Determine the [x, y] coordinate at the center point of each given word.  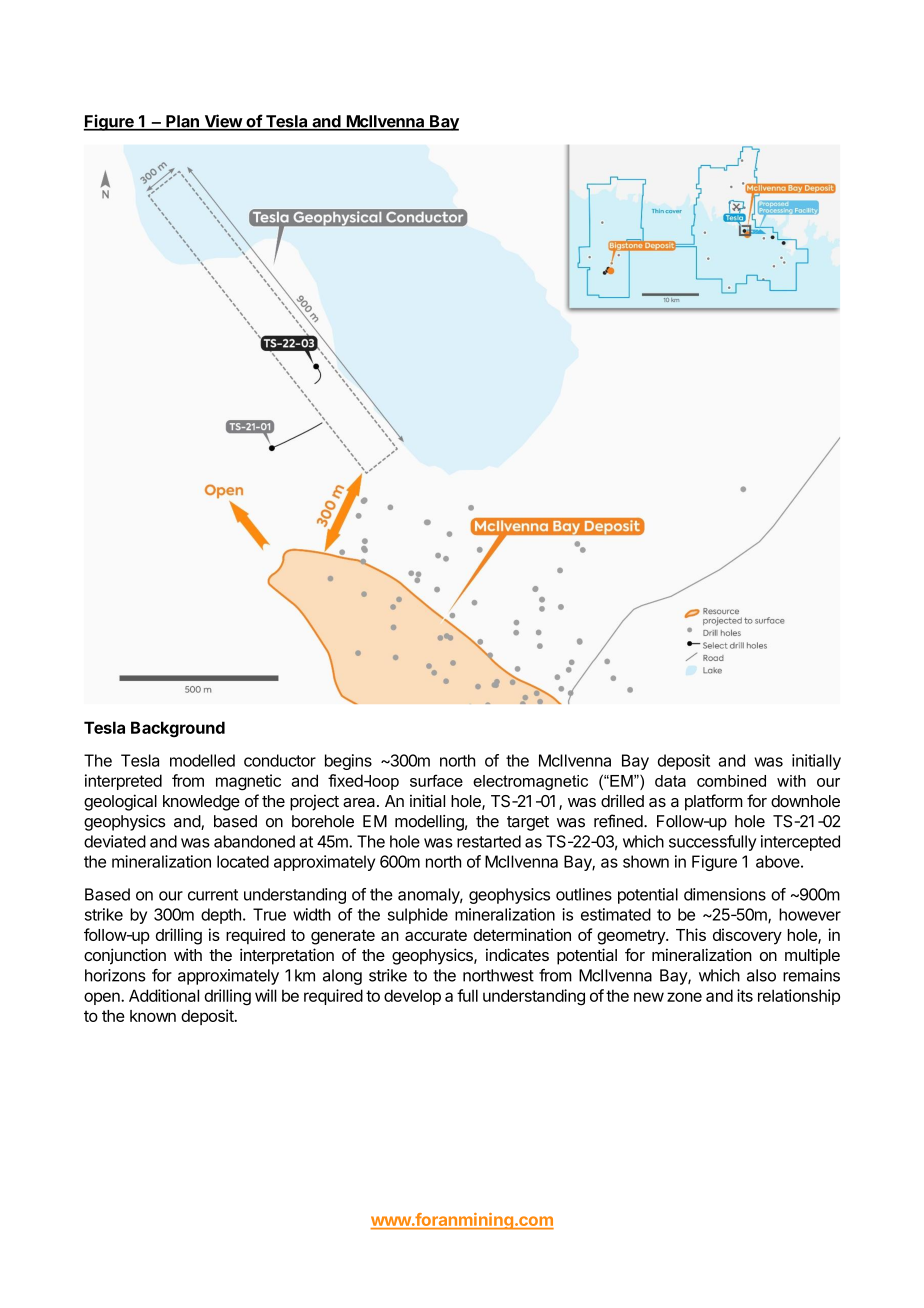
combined [731, 781]
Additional [164, 995]
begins [348, 762]
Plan [182, 122]
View [223, 122]
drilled [622, 800]
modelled [202, 760]
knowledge [201, 803]
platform [714, 802]
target [528, 823]
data [670, 781]
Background [178, 729]
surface [436, 780]
